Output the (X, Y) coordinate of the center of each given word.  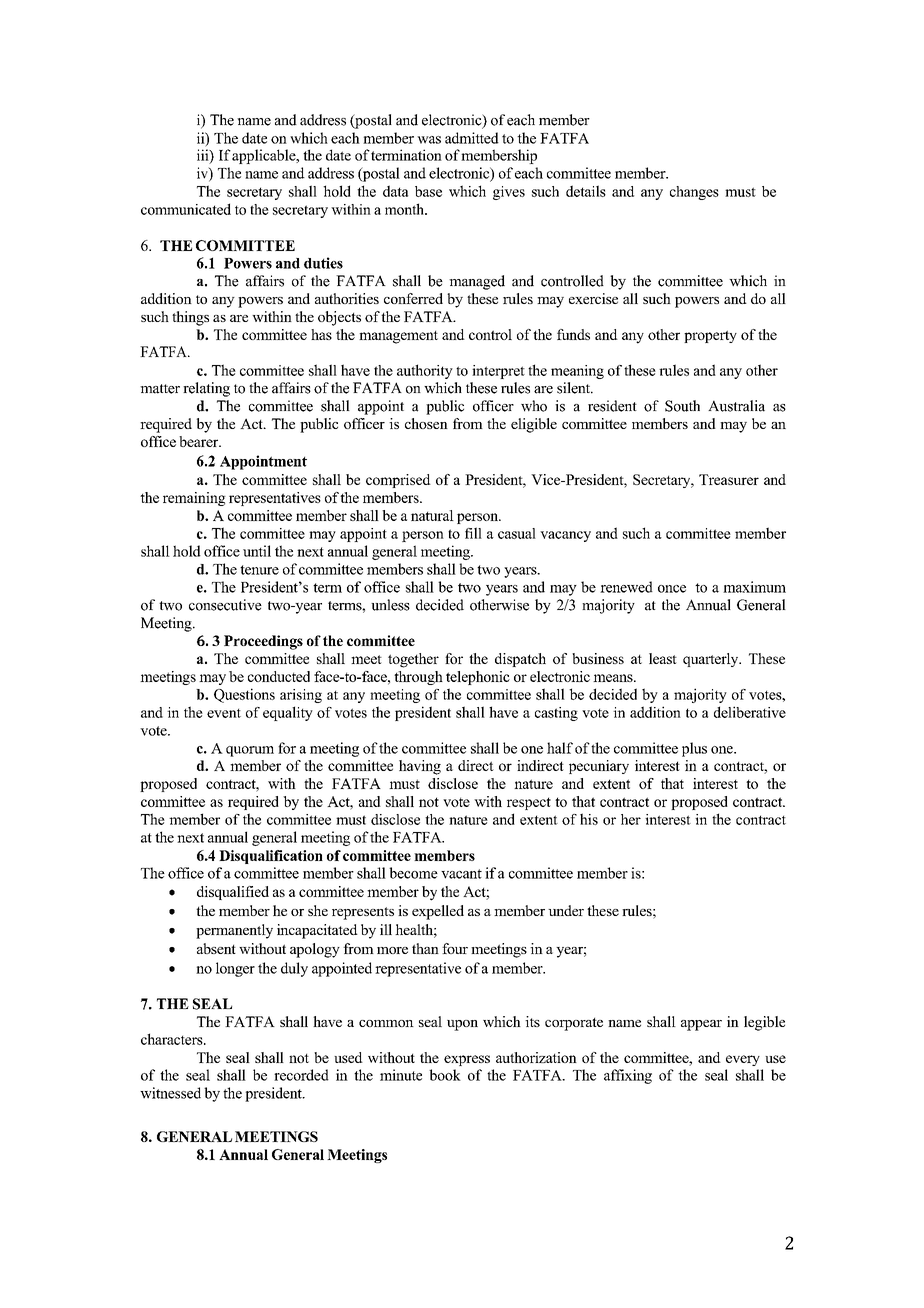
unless (390, 605)
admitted (472, 138)
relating (206, 389)
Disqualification (271, 857)
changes (694, 193)
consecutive (225, 605)
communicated (186, 209)
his (589, 819)
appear (701, 1025)
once (672, 589)
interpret (498, 372)
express (467, 1060)
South (682, 406)
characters (173, 1039)
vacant (461, 874)
